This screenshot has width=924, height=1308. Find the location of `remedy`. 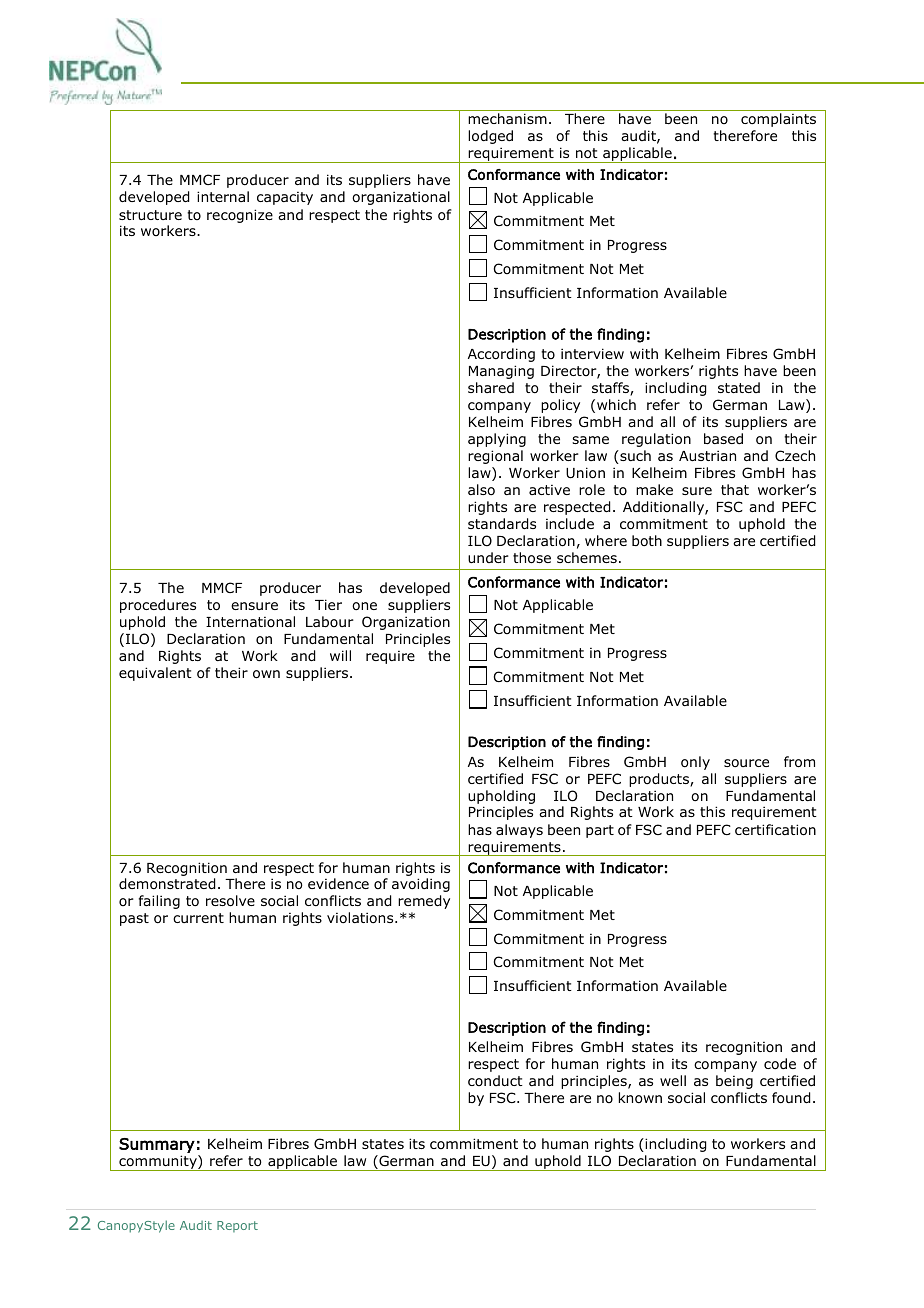

remedy is located at coordinates (424, 902).
